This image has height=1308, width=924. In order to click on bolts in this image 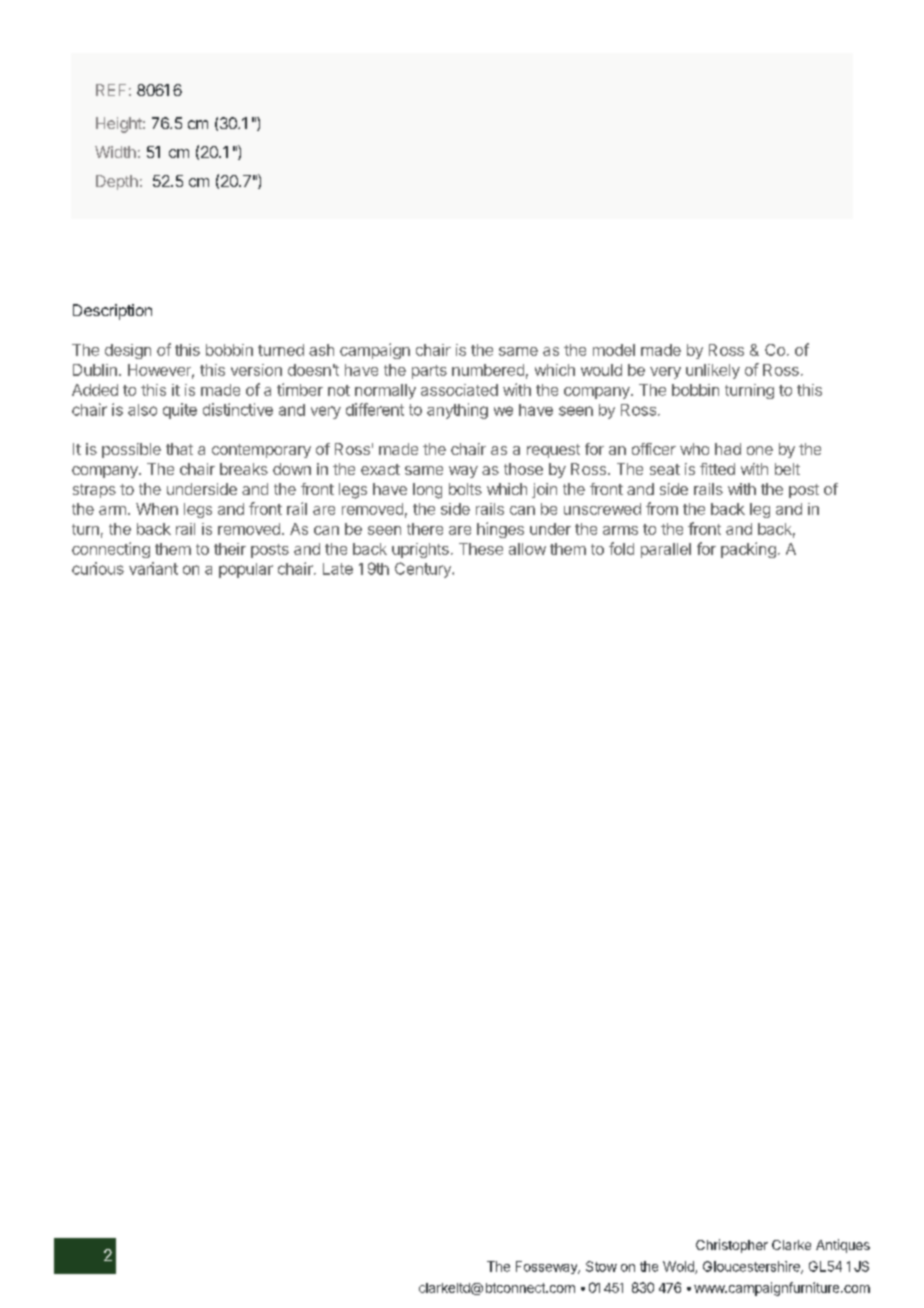, I will do `click(465, 489)`.
